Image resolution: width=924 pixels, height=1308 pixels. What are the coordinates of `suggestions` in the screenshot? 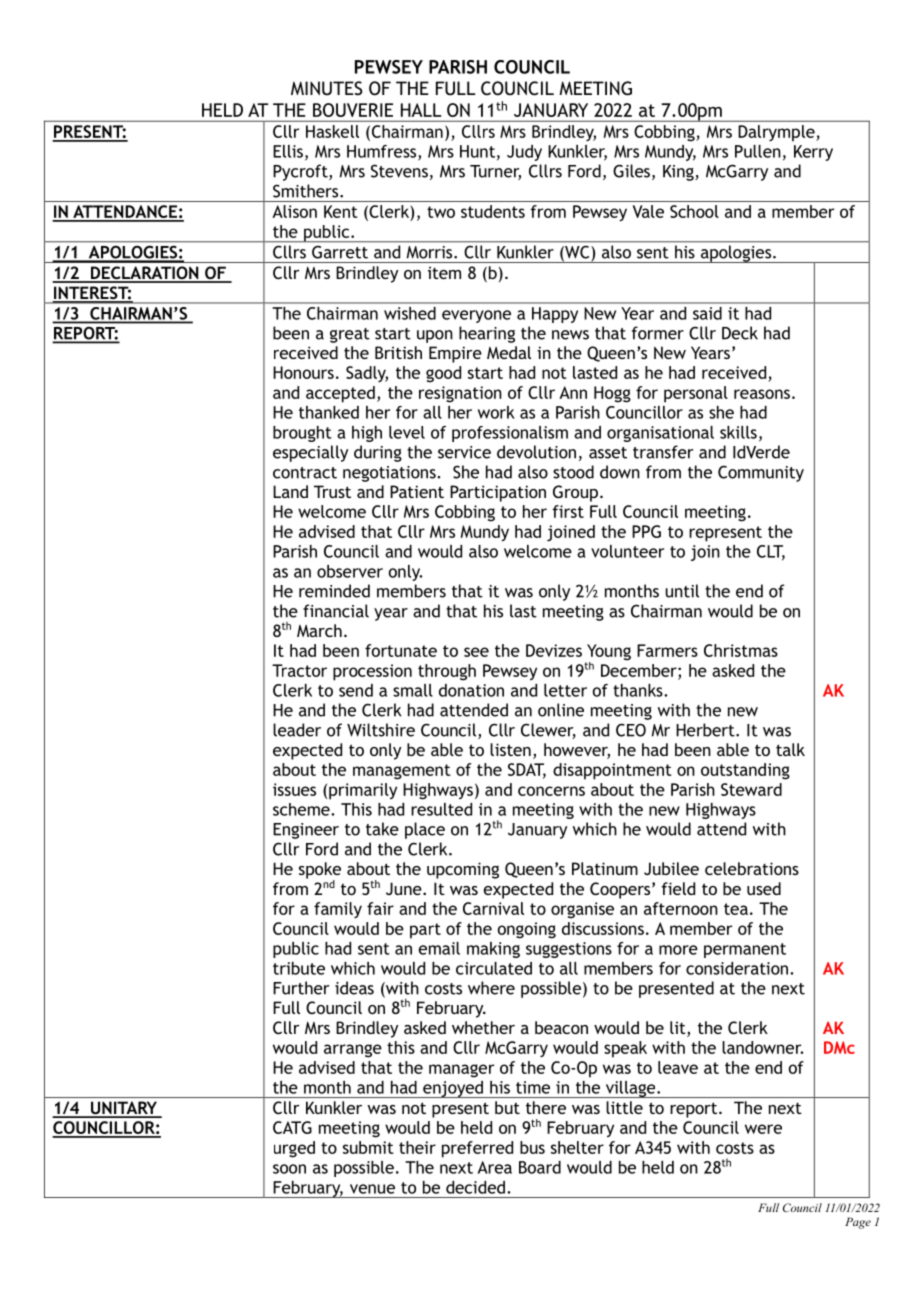 It's located at (569, 950).
